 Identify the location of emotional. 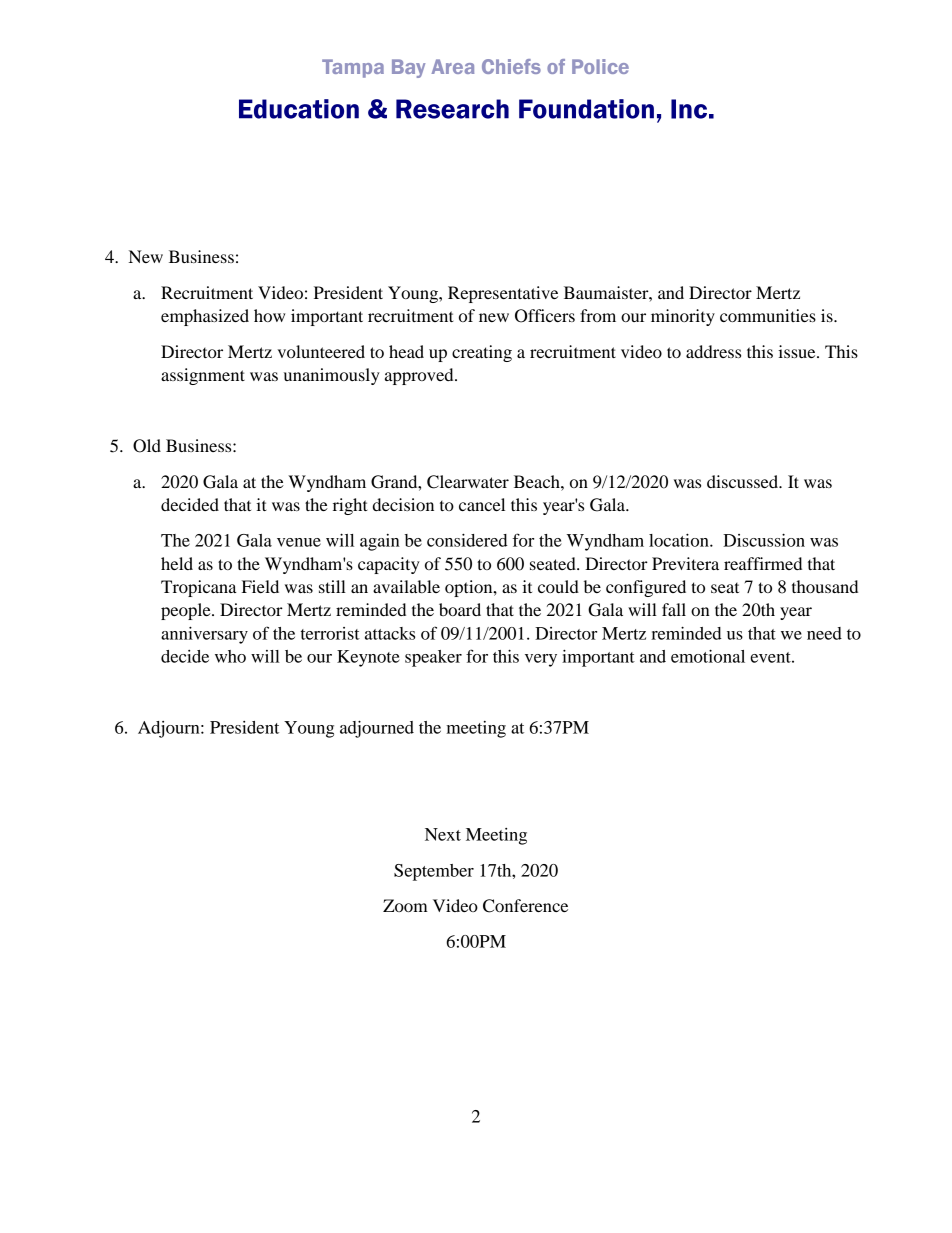
(708, 656).
